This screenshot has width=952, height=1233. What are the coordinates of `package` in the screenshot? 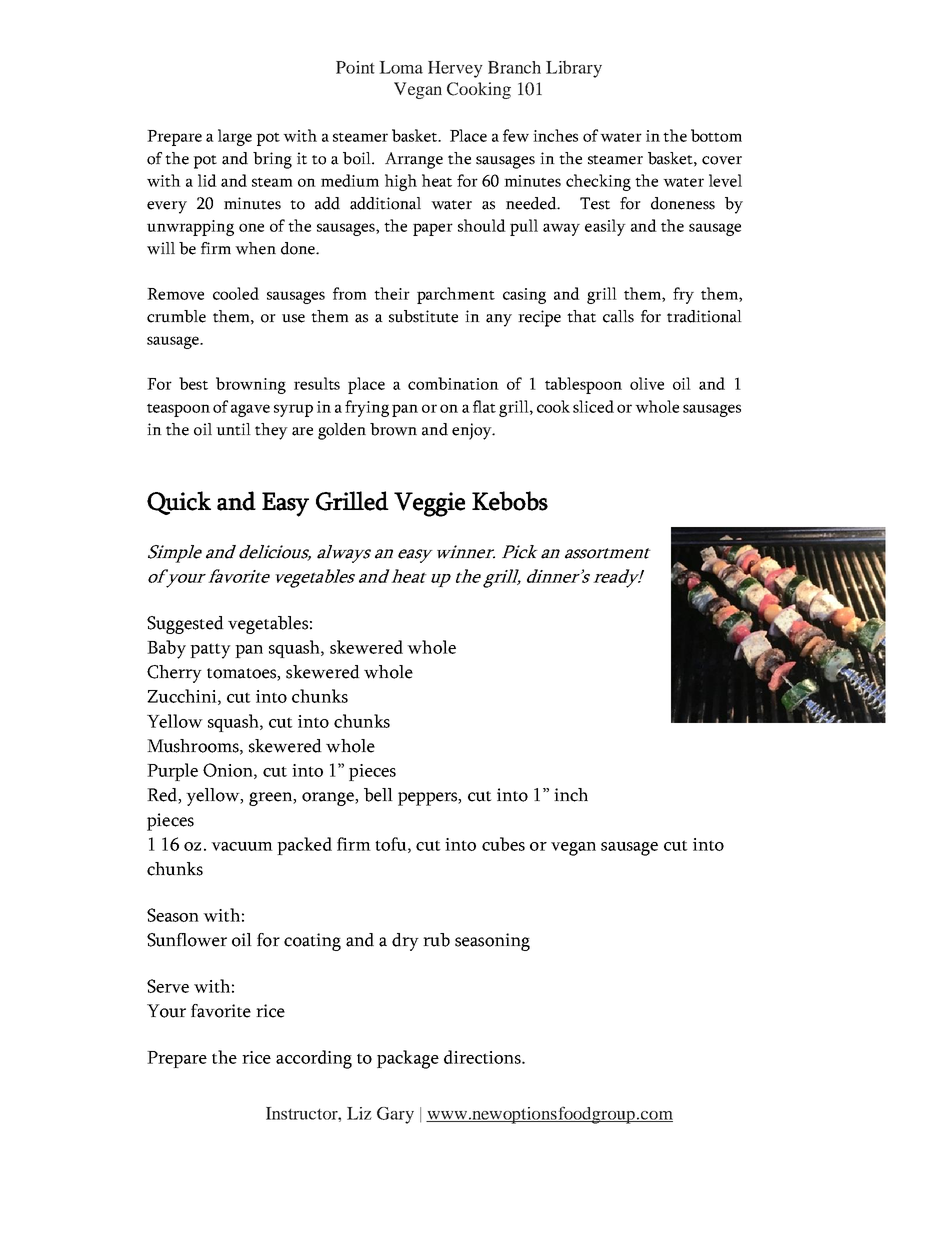 It's located at (408, 1059).
